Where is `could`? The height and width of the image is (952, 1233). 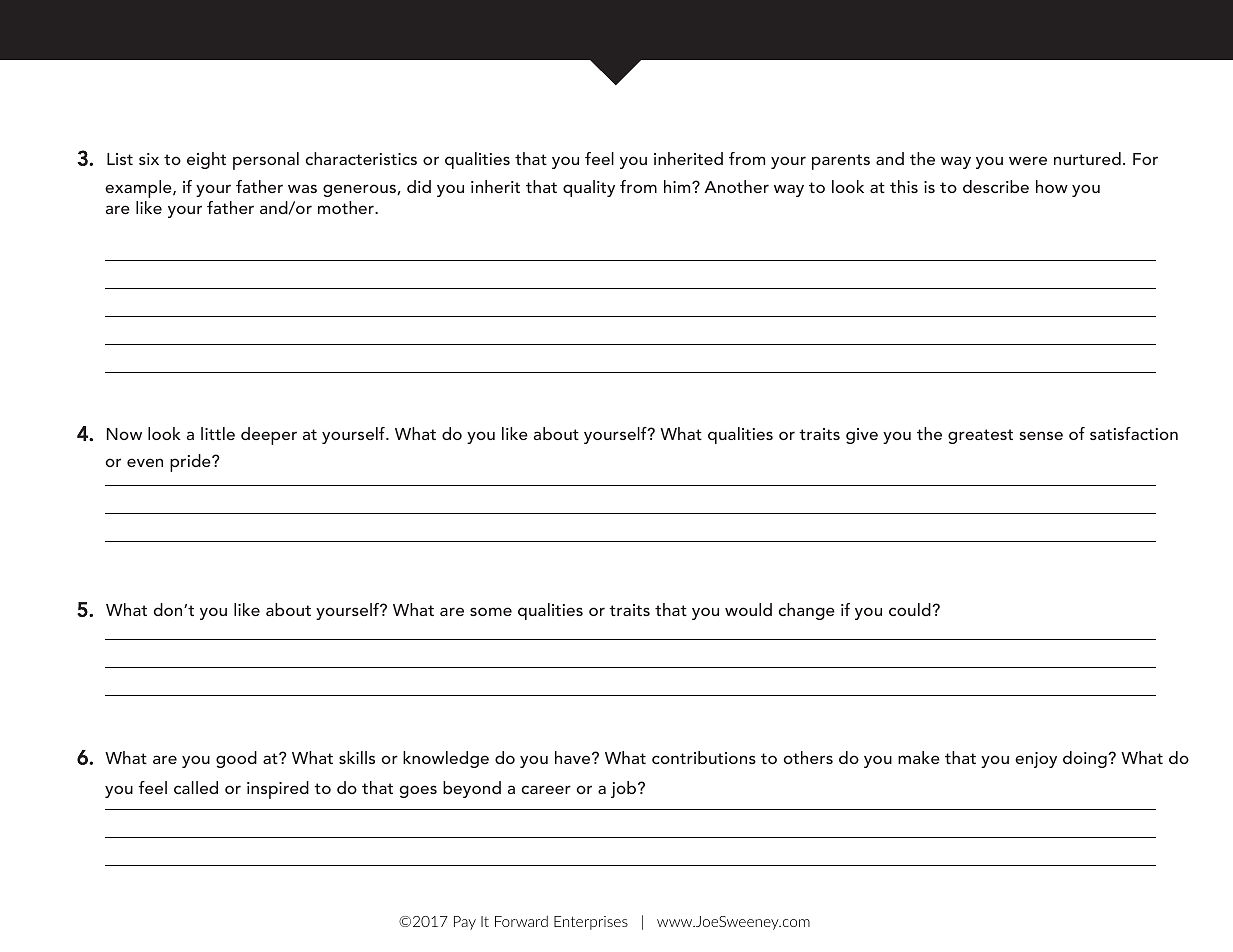
could is located at coordinates (911, 609).
